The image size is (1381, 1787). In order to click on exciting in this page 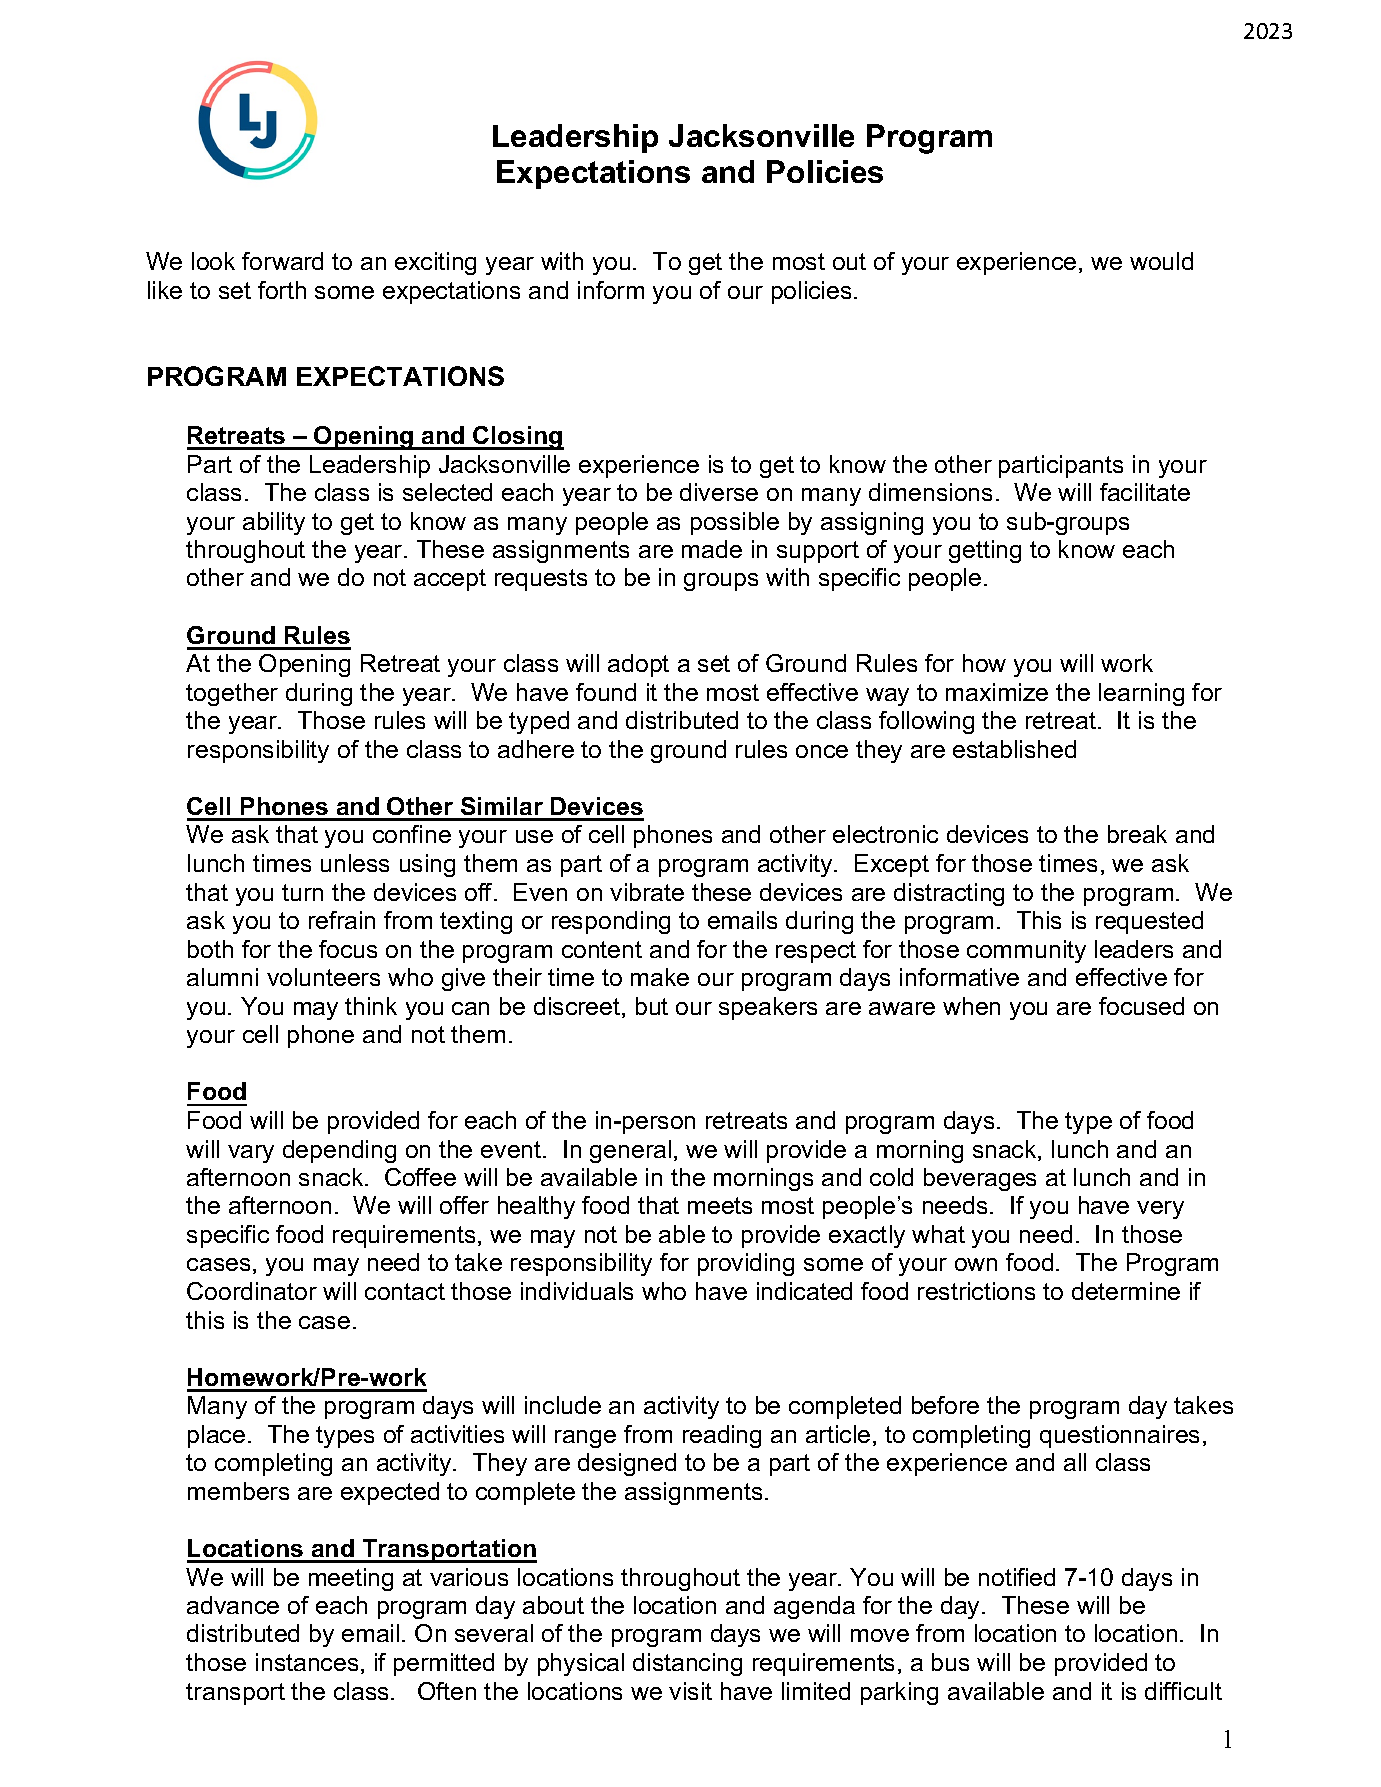, I will do `click(435, 263)`.
